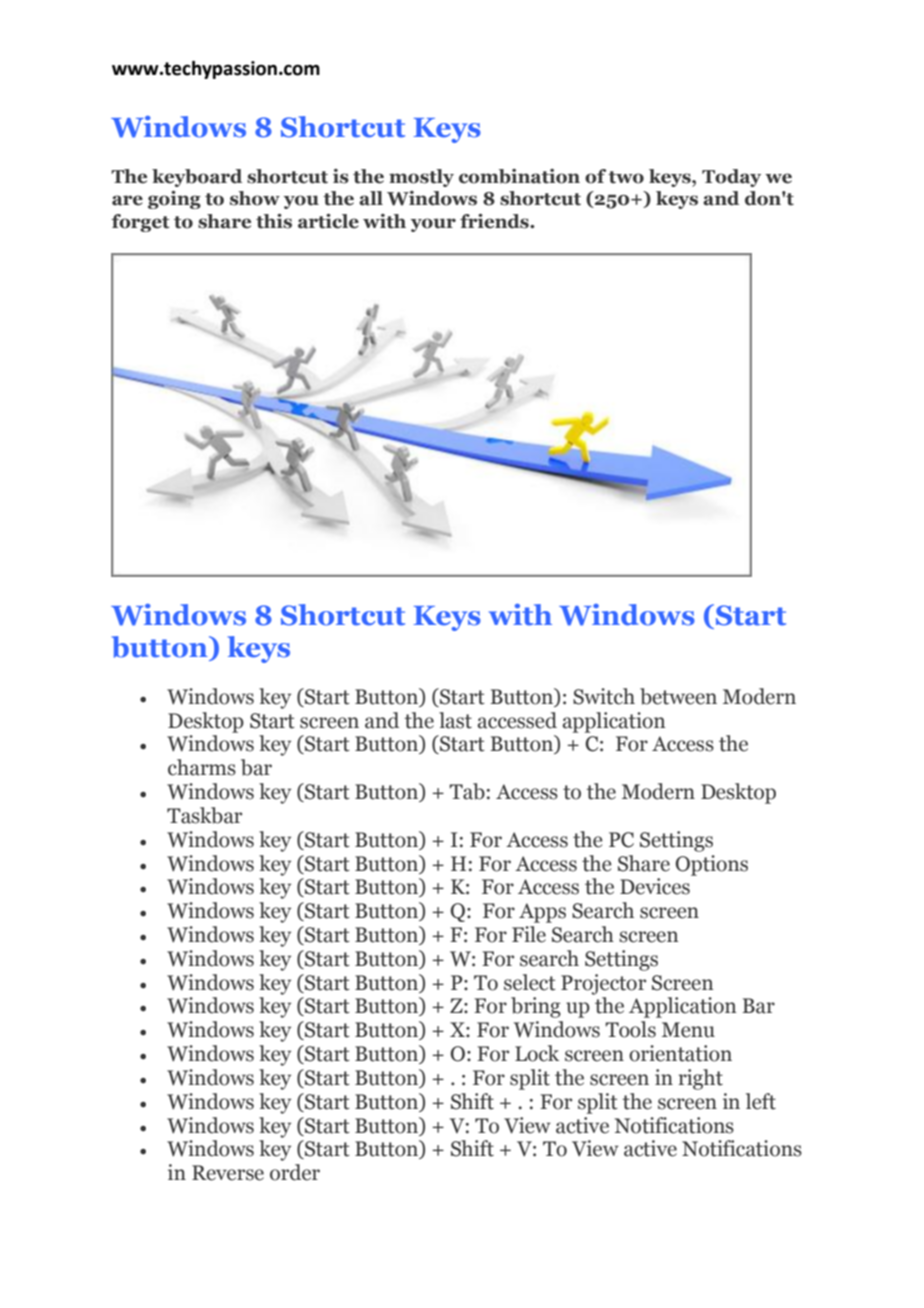 This document has width=924, height=1308. Describe the element at coordinates (274, 221) in the document. I see `this` at that location.
